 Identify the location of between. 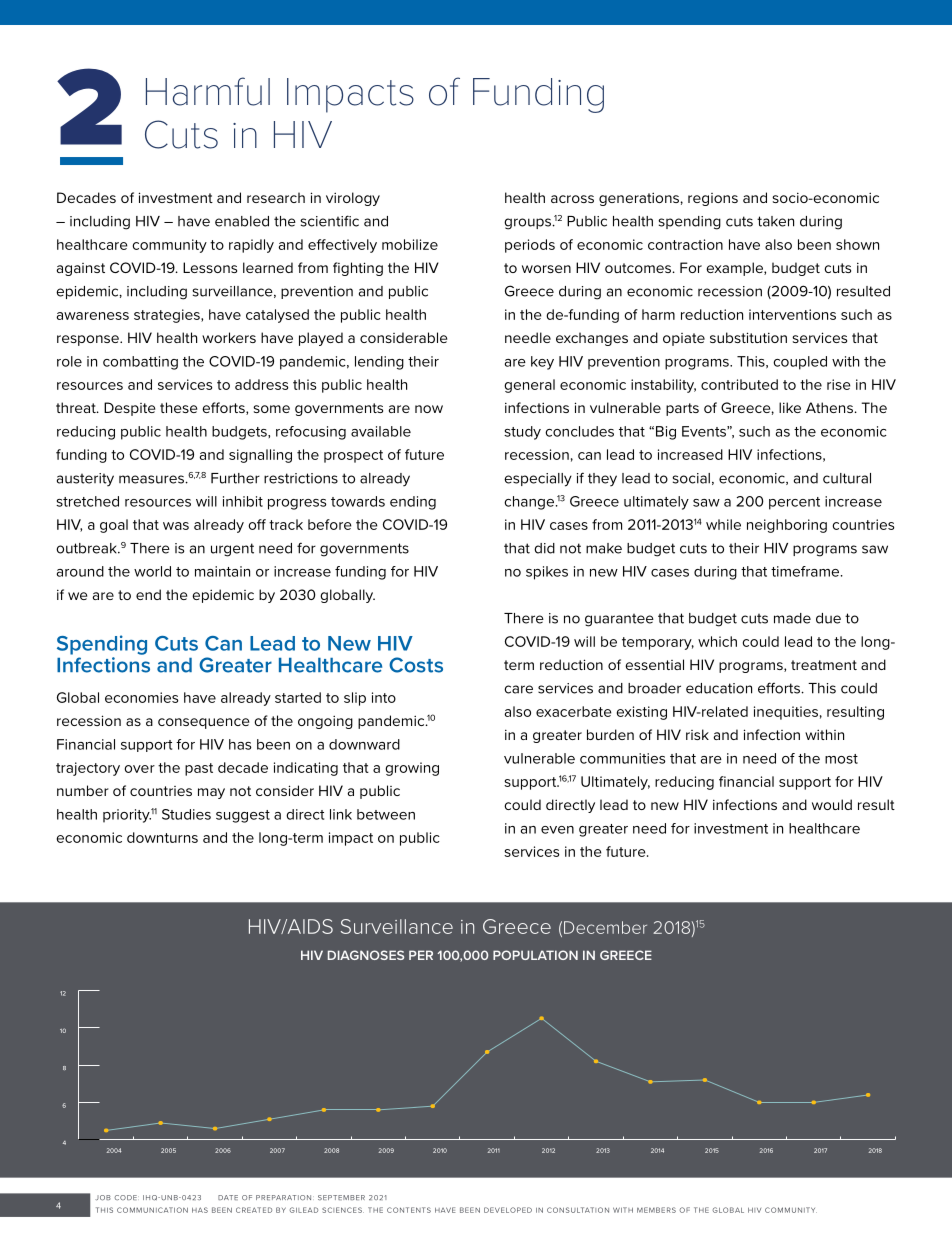
(386, 814).
